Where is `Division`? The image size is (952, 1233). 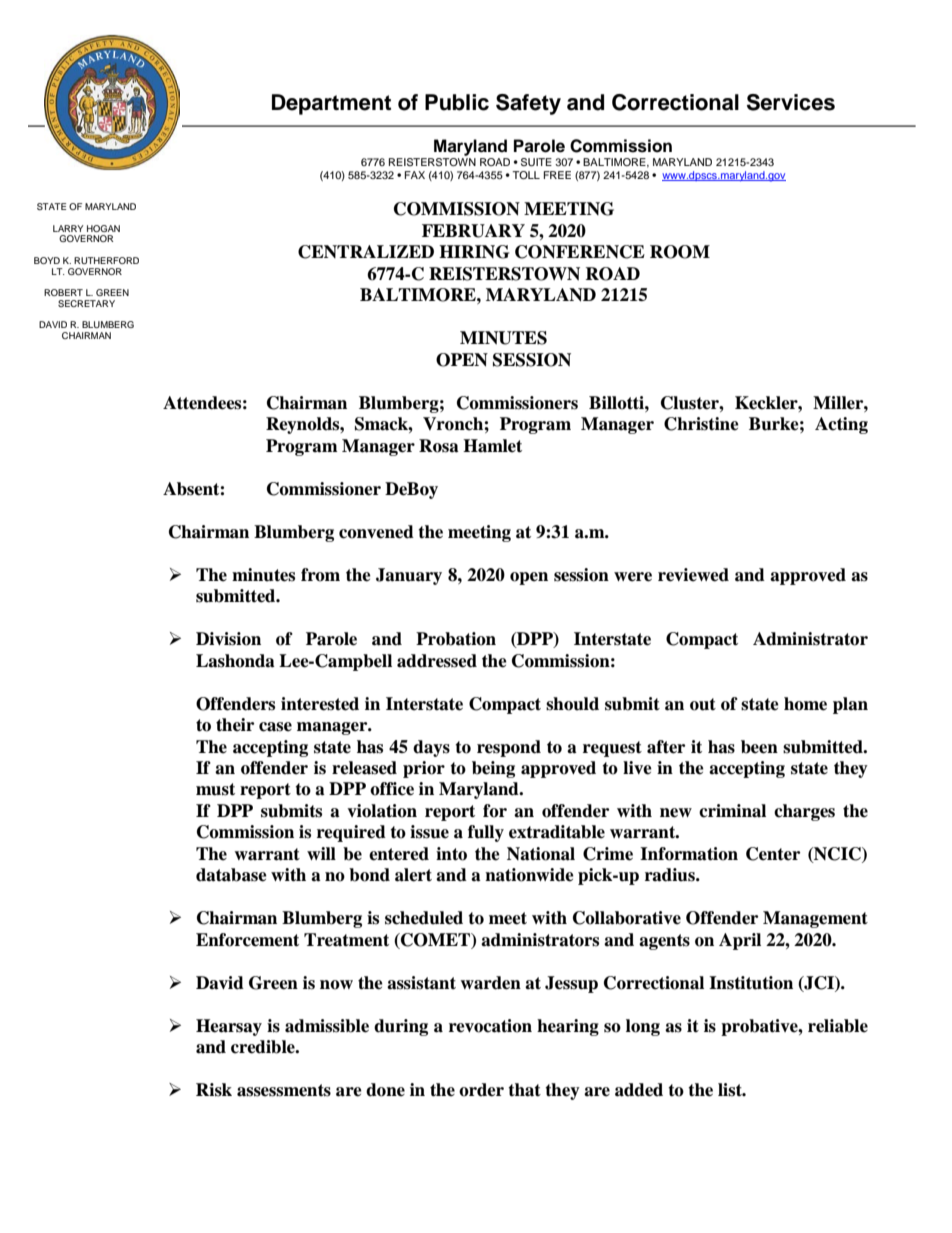
Division is located at coordinates (228, 639).
